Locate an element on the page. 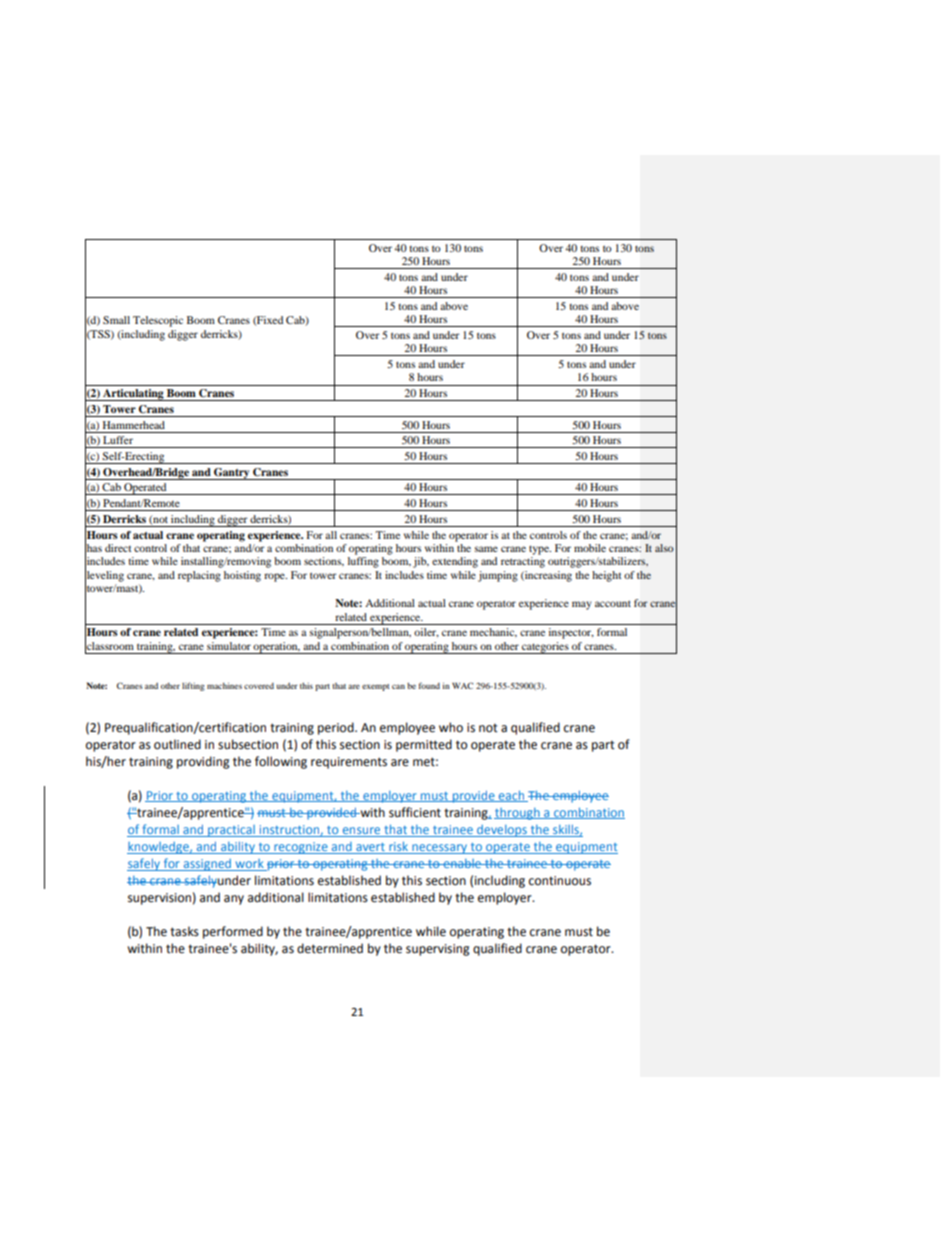 This image has width=952, height=1233. determined is located at coordinates (330, 948).
